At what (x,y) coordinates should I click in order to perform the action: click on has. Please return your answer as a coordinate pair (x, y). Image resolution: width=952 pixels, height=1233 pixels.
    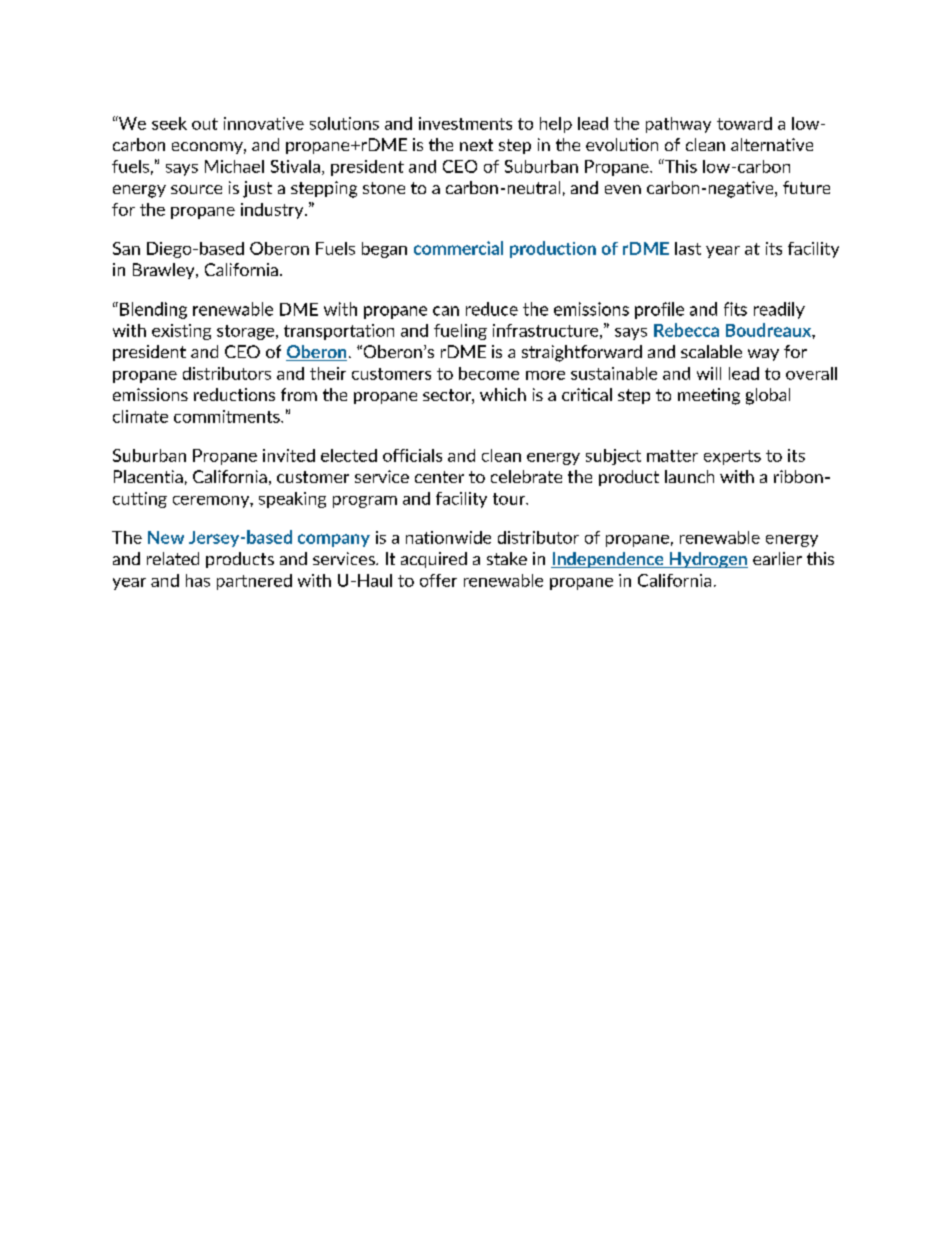
    Looking at the image, I should click on (198, 580).
